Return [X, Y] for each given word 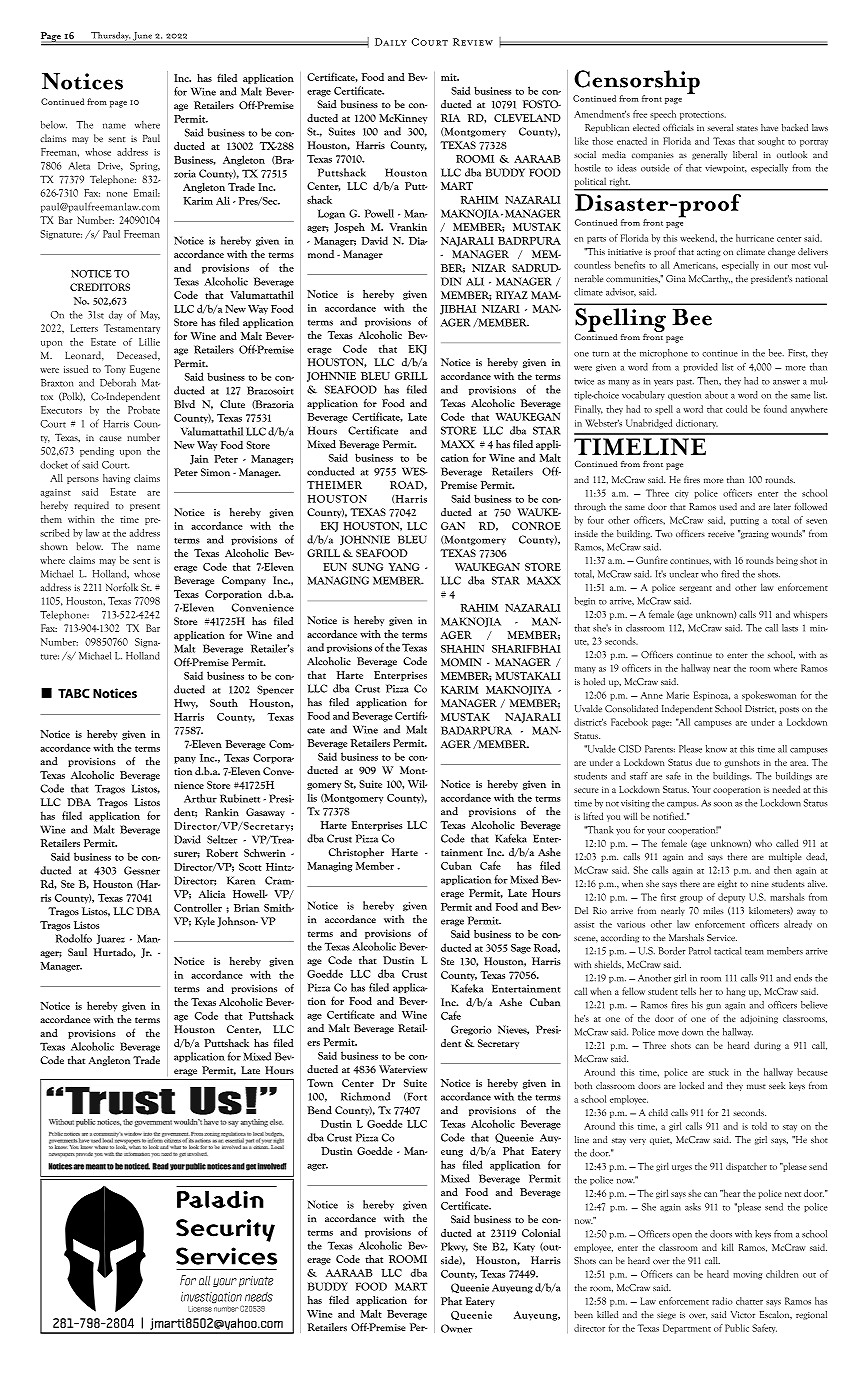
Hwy [186, 704]
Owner [456, 1328]
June [142, 36]
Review [473, 42]
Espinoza [712, 696]
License [200, 1309]
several [720, 127]
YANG [404, 567]
